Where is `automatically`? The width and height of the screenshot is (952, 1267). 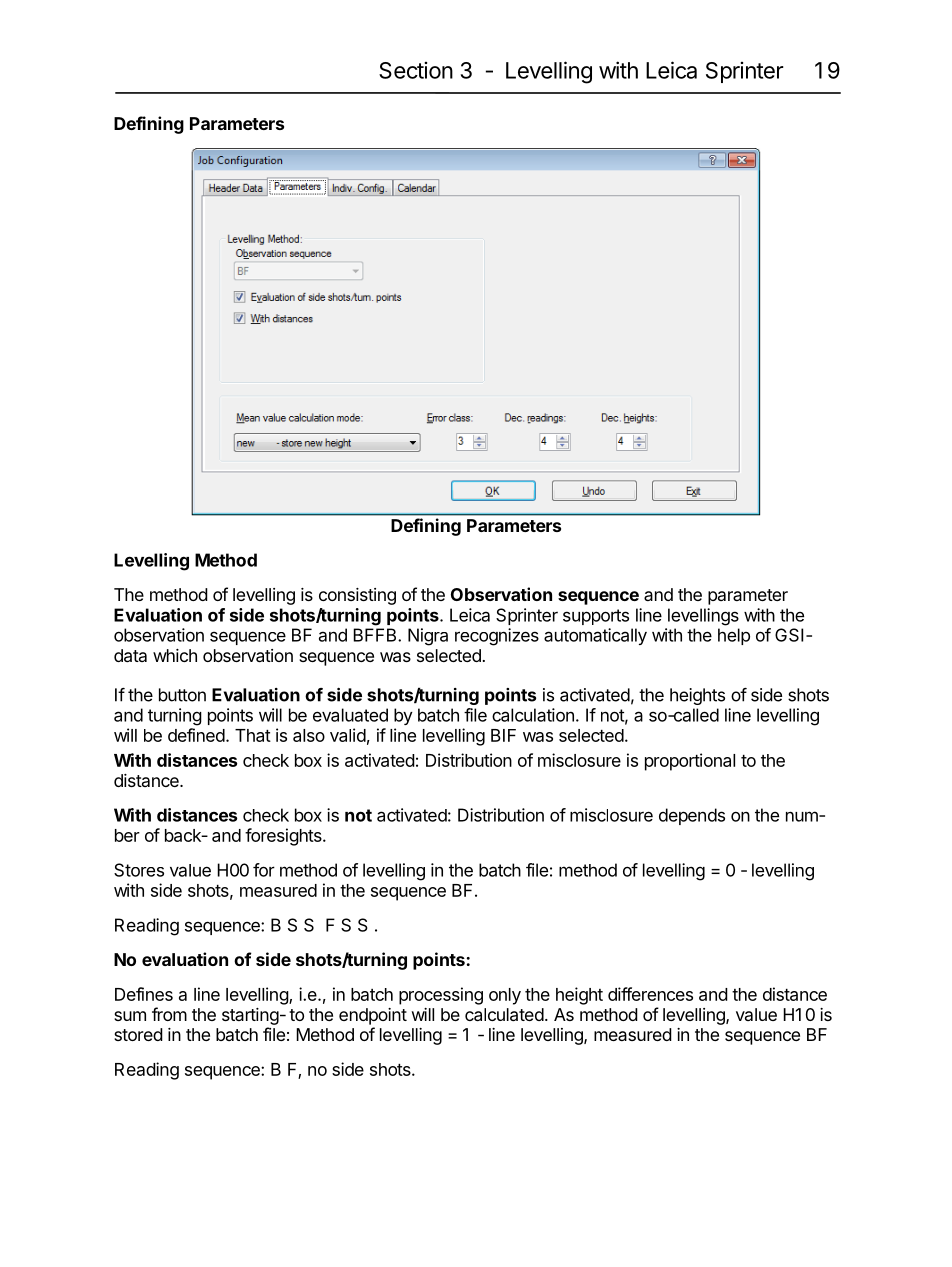 automatically is located at coordinates (595, 636).
